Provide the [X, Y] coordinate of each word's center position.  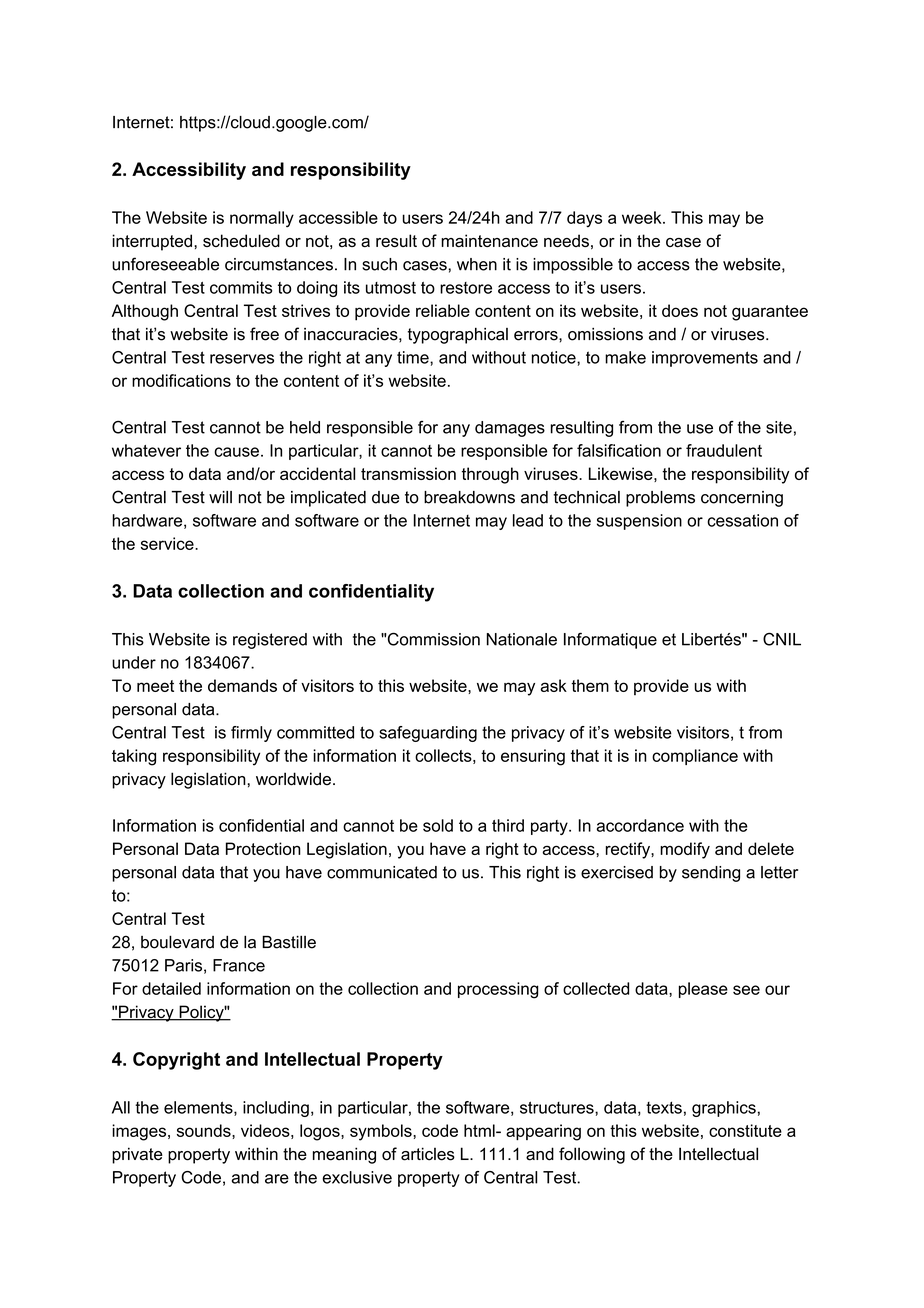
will [220, 497]
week [643, 217]
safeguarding [428, 734]
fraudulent [724, 450]
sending [711, 874]
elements [199, 1108]
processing [498, 990]
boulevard [177, 942]
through [490, 475]
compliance [695, 757]
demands [242, 685]
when [477, 264]
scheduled [241, 240]
